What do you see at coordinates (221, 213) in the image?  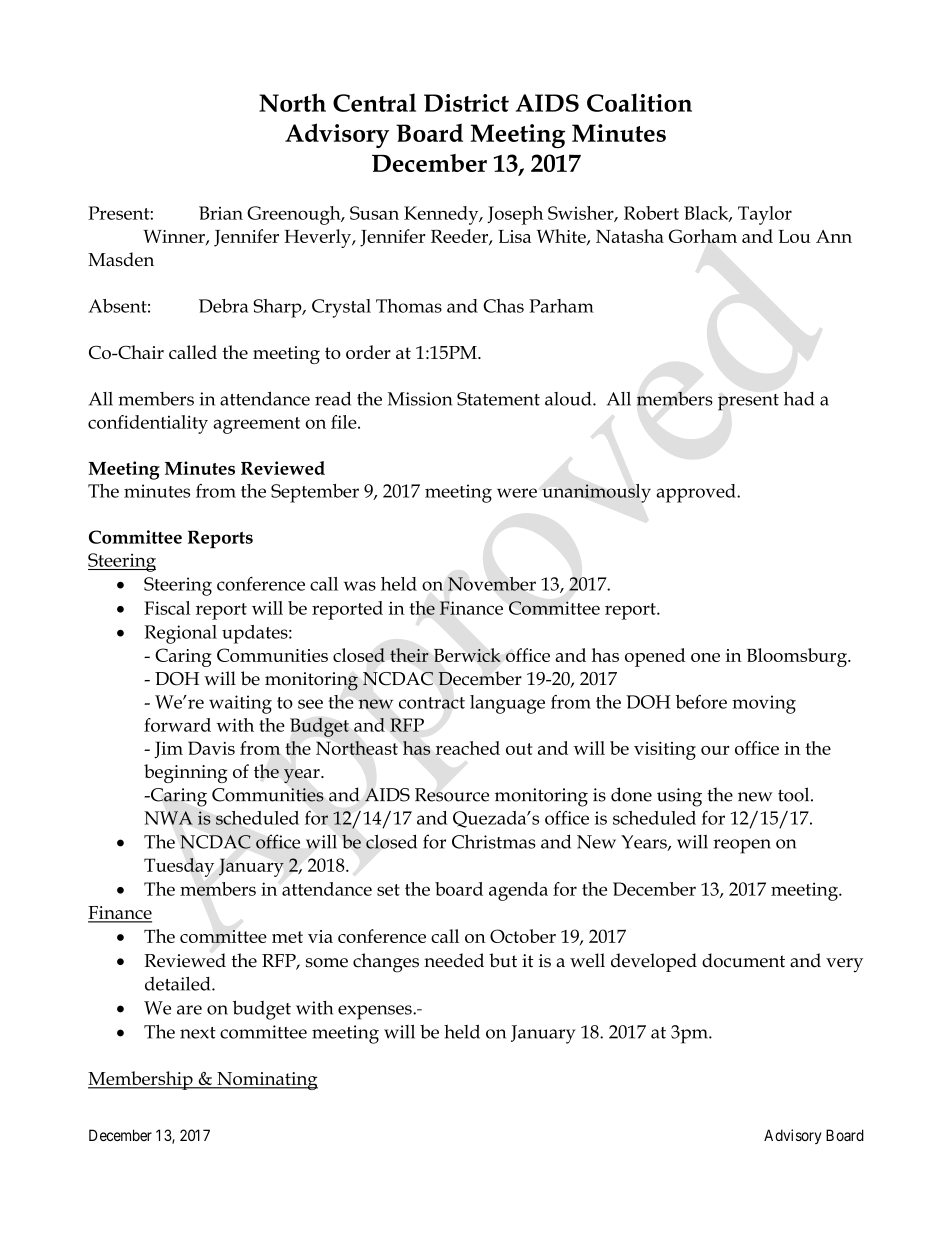 I see `Brian` at bounding box center [221, 213].
